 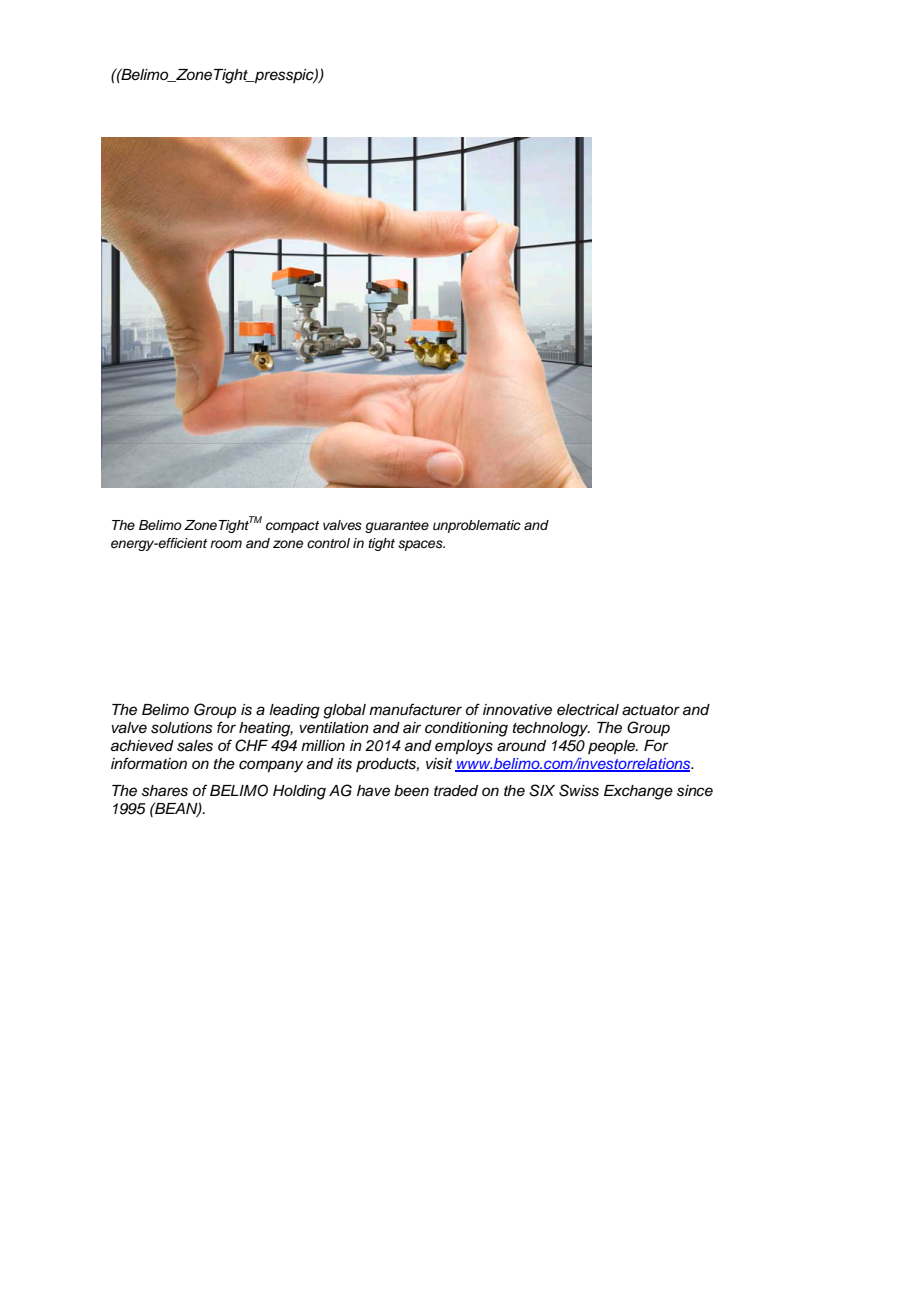 What do you see at coordinates (344, 711) in the screenshot?
I see `global` at bounding box center [344, 711].
